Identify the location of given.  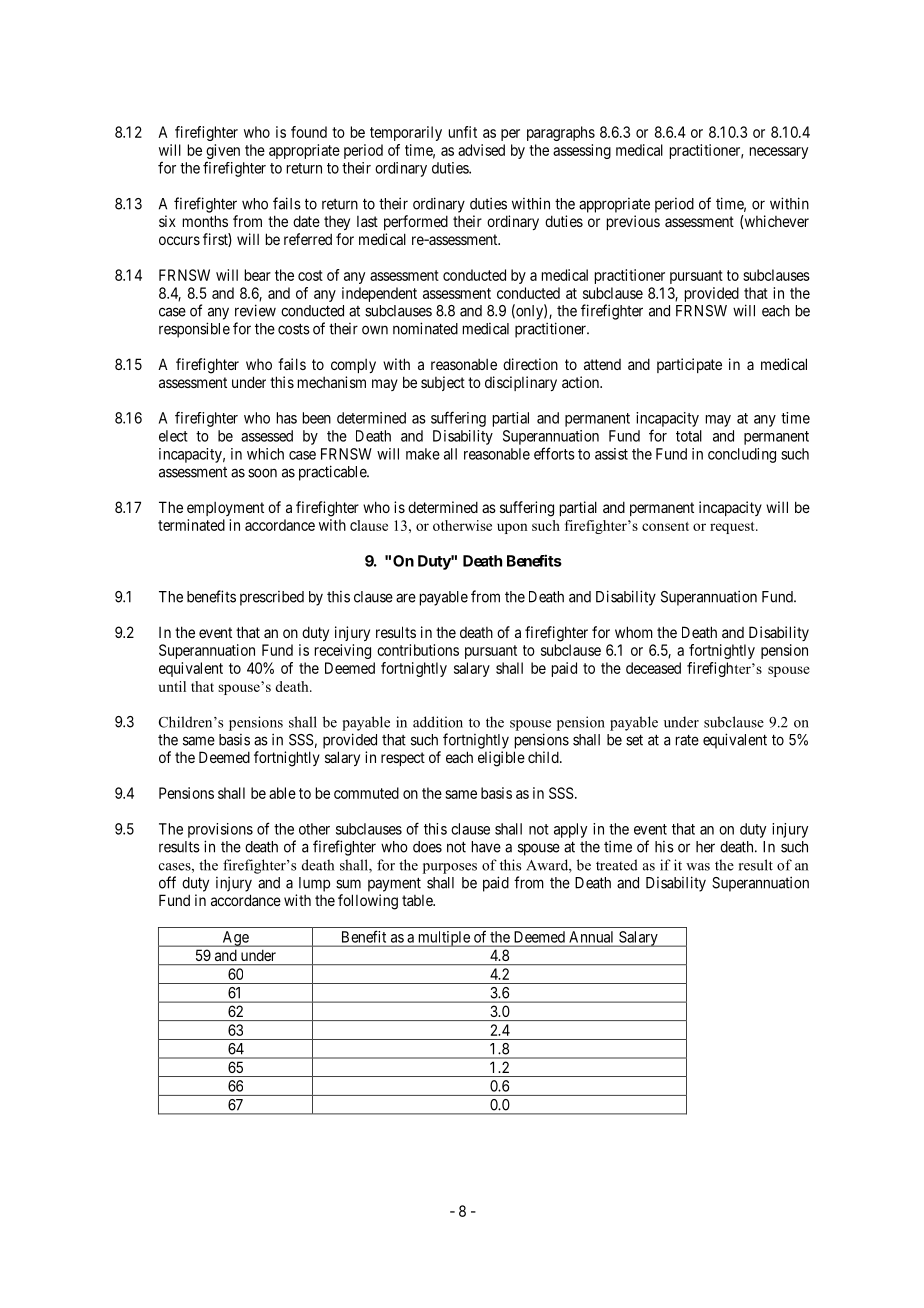
(223, 153).
